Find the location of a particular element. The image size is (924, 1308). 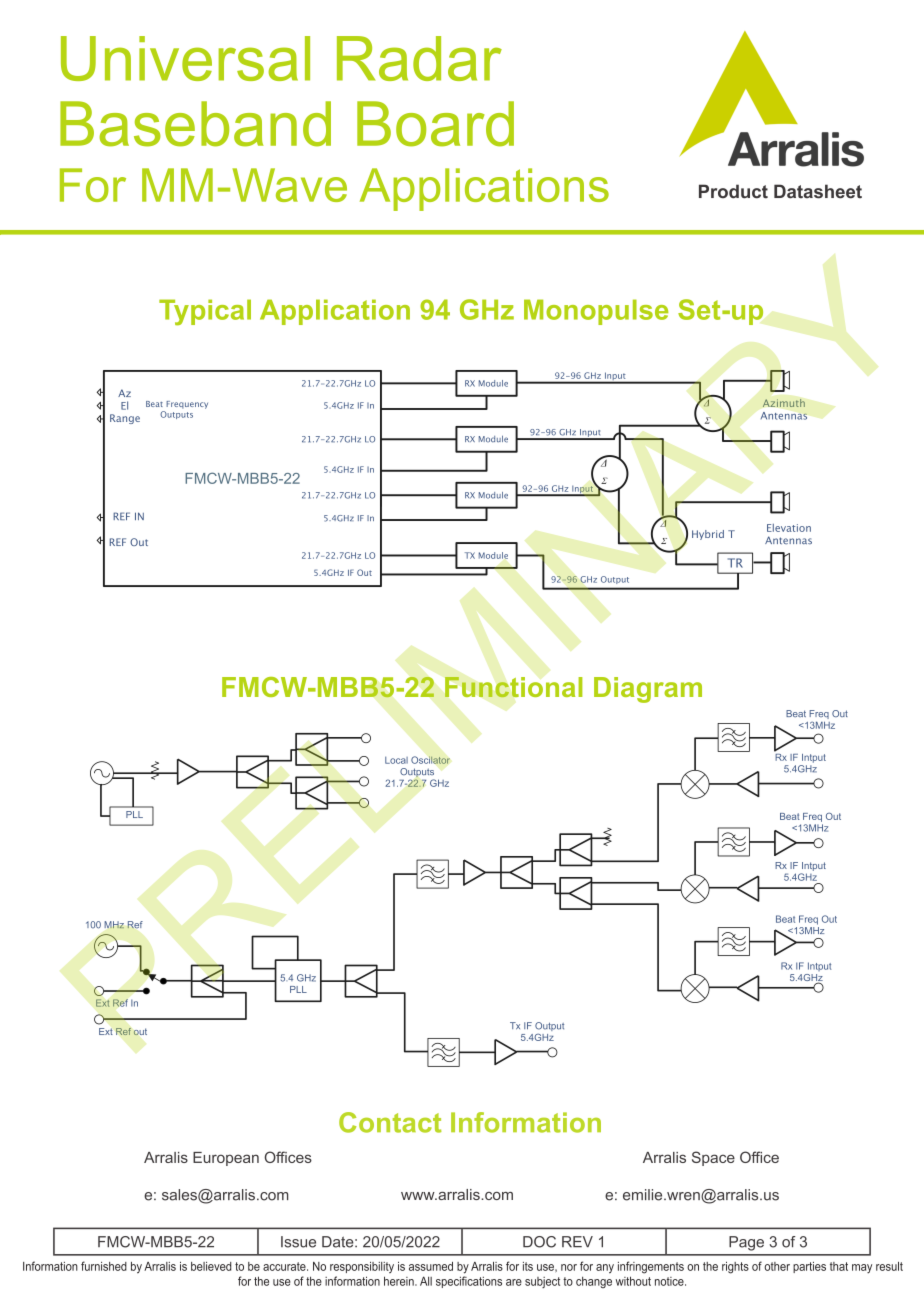

Space is located at coordinates (713, 1158).
